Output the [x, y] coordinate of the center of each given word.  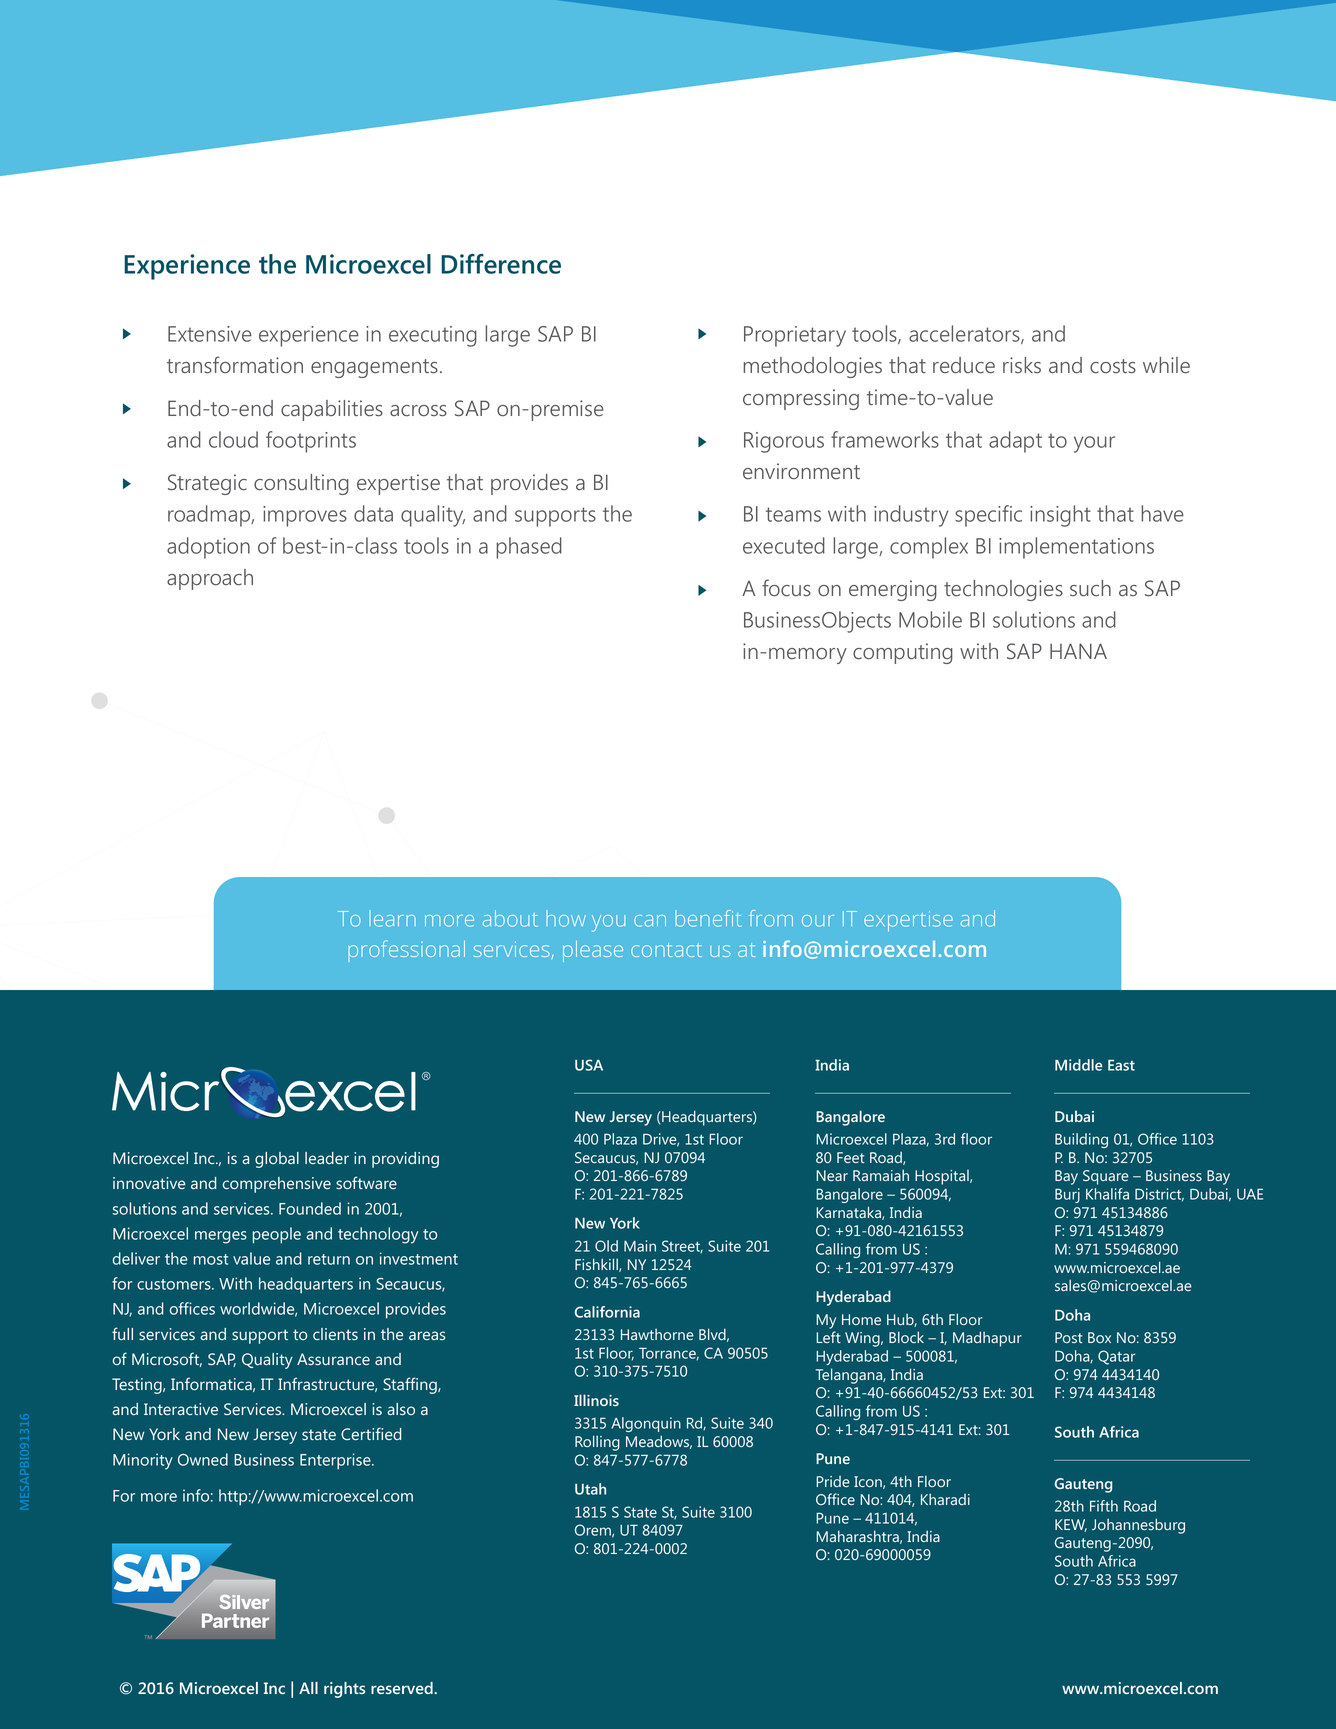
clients [335, 1334]
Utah [590, 1489]
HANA [1078, 651]
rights [344, 1690]
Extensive [210, 334]
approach [210, 579]
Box [1099, 1337]
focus [786, 588]
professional [406, 951]
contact [666, 950]
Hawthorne [657, 1334]
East [1121, 1065]
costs [1113, 366]
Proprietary [795, 336]
